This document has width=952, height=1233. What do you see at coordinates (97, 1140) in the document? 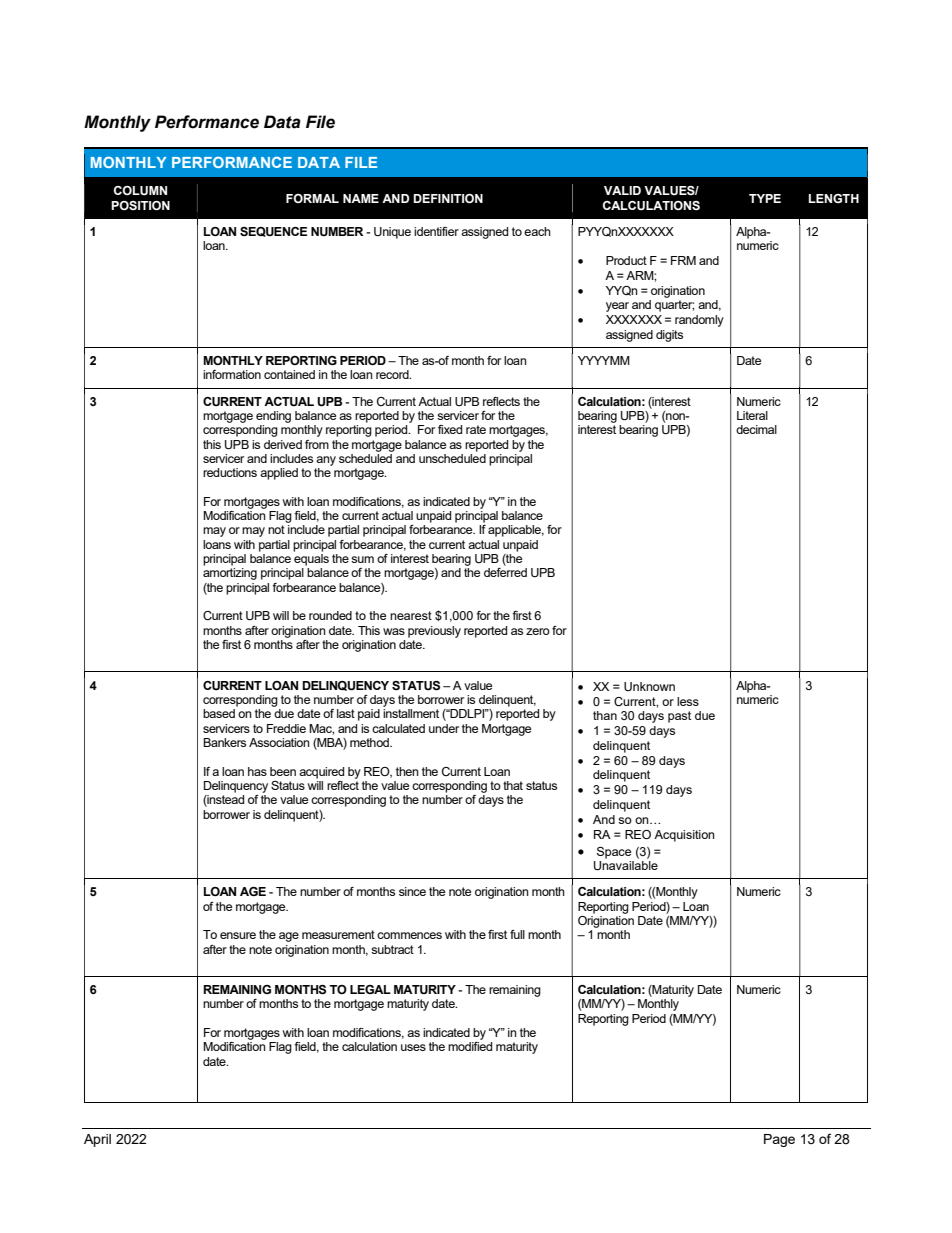
I see `April` at bounding box center [97, 1140].
